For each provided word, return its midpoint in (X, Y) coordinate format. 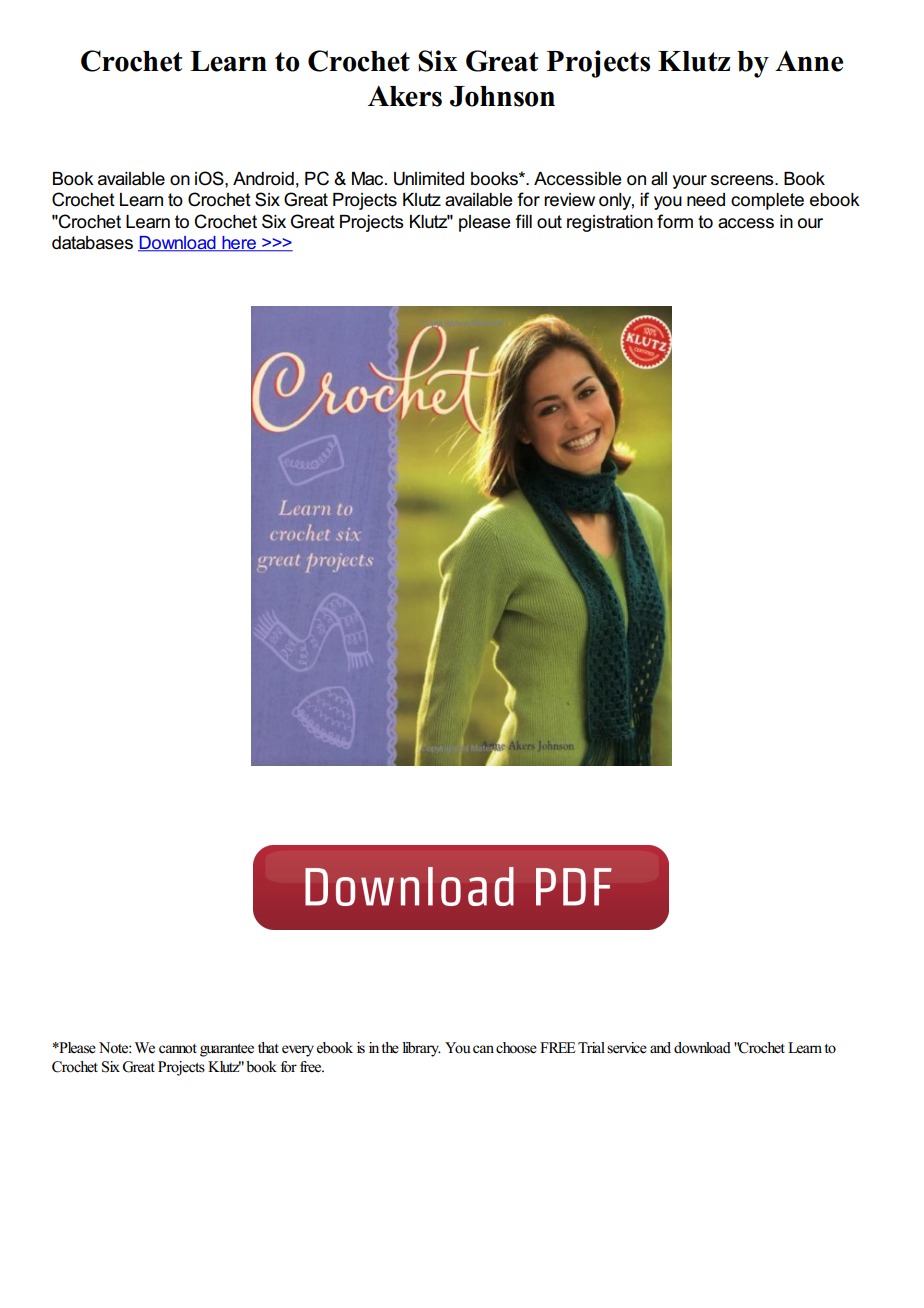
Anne (809, 61)
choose (516, 1048)
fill (524, 221)
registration (610, 223)
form (675, 221)
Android (263, 179)
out (549, 221)
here (239, 244)
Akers (405, 96)
